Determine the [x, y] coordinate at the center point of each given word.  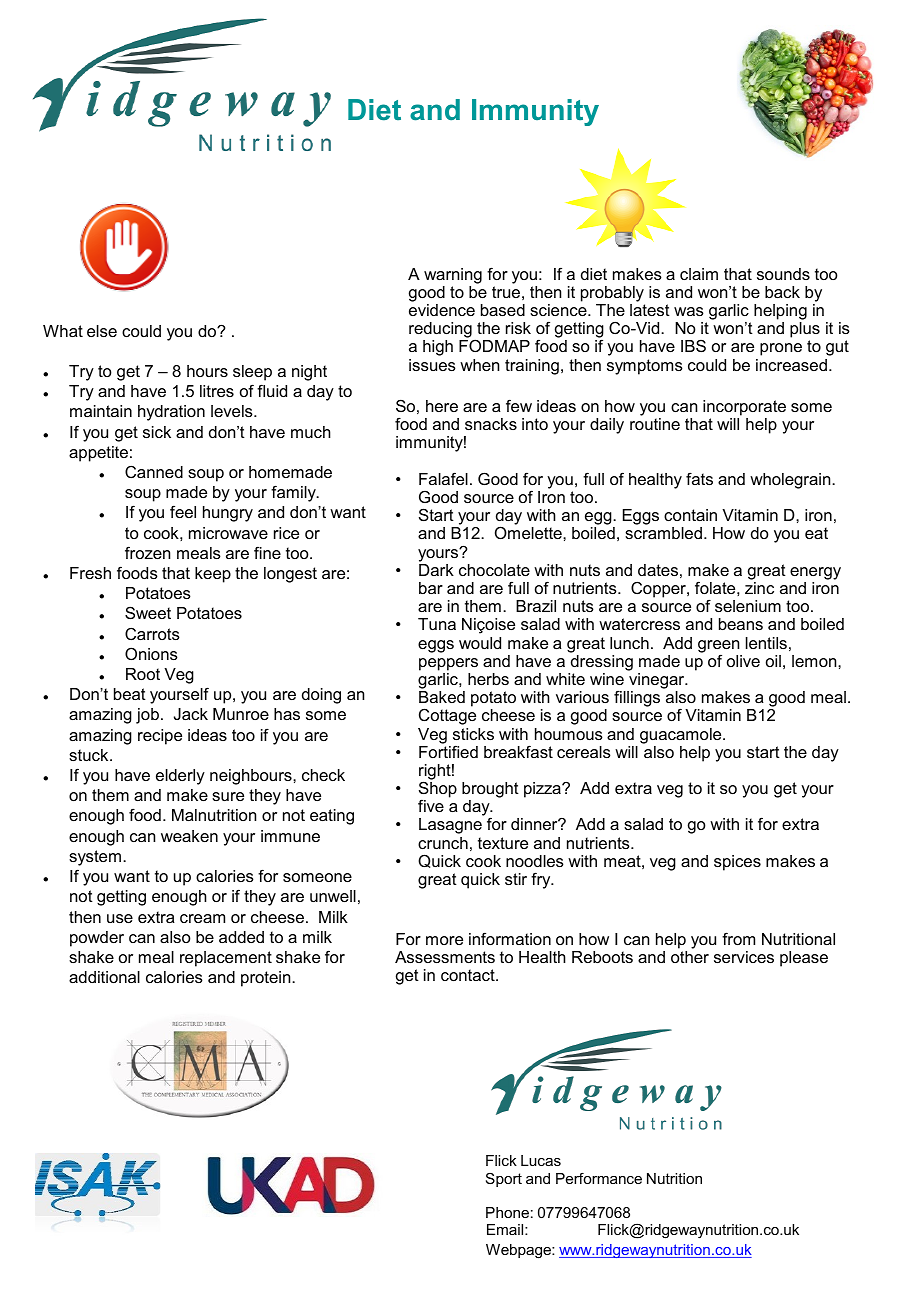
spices [737, 863]
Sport [504, 1180]
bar [431, 588]
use [120, 918]
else [102, 331]
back [782, 292]
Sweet [148, 612]
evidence [442, 310]
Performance [599, 1178]
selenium [748, 606]
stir [516, 879]
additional [104, 977]
